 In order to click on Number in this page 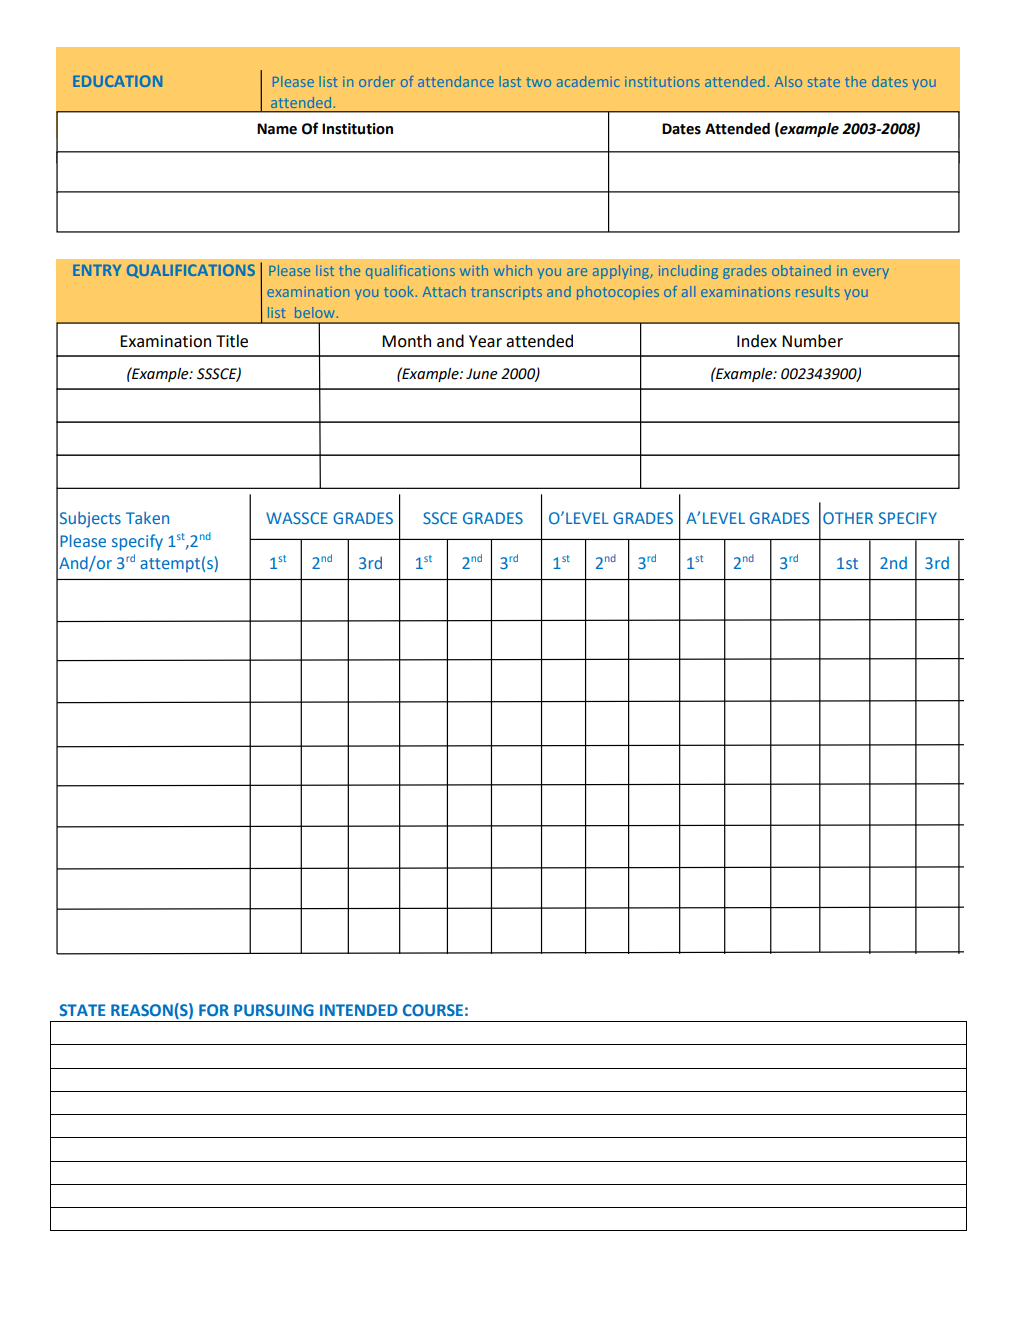, I will do `click(812, 341)`.
